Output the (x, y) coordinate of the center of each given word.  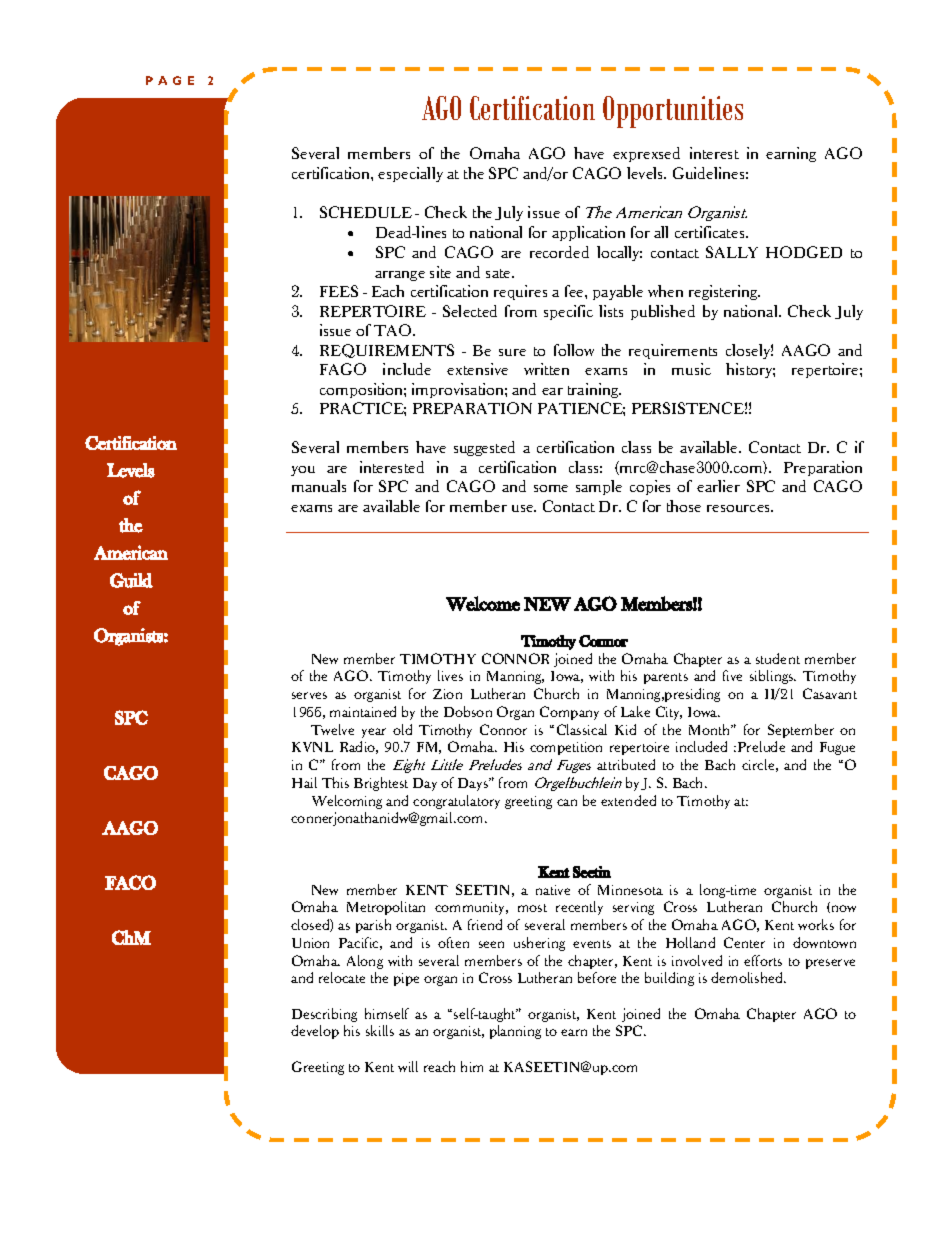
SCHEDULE (366, 212)
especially (410, 174)
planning (515, 1032)
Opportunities (673, 112)
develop (315, 1032)
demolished (748, 977)
